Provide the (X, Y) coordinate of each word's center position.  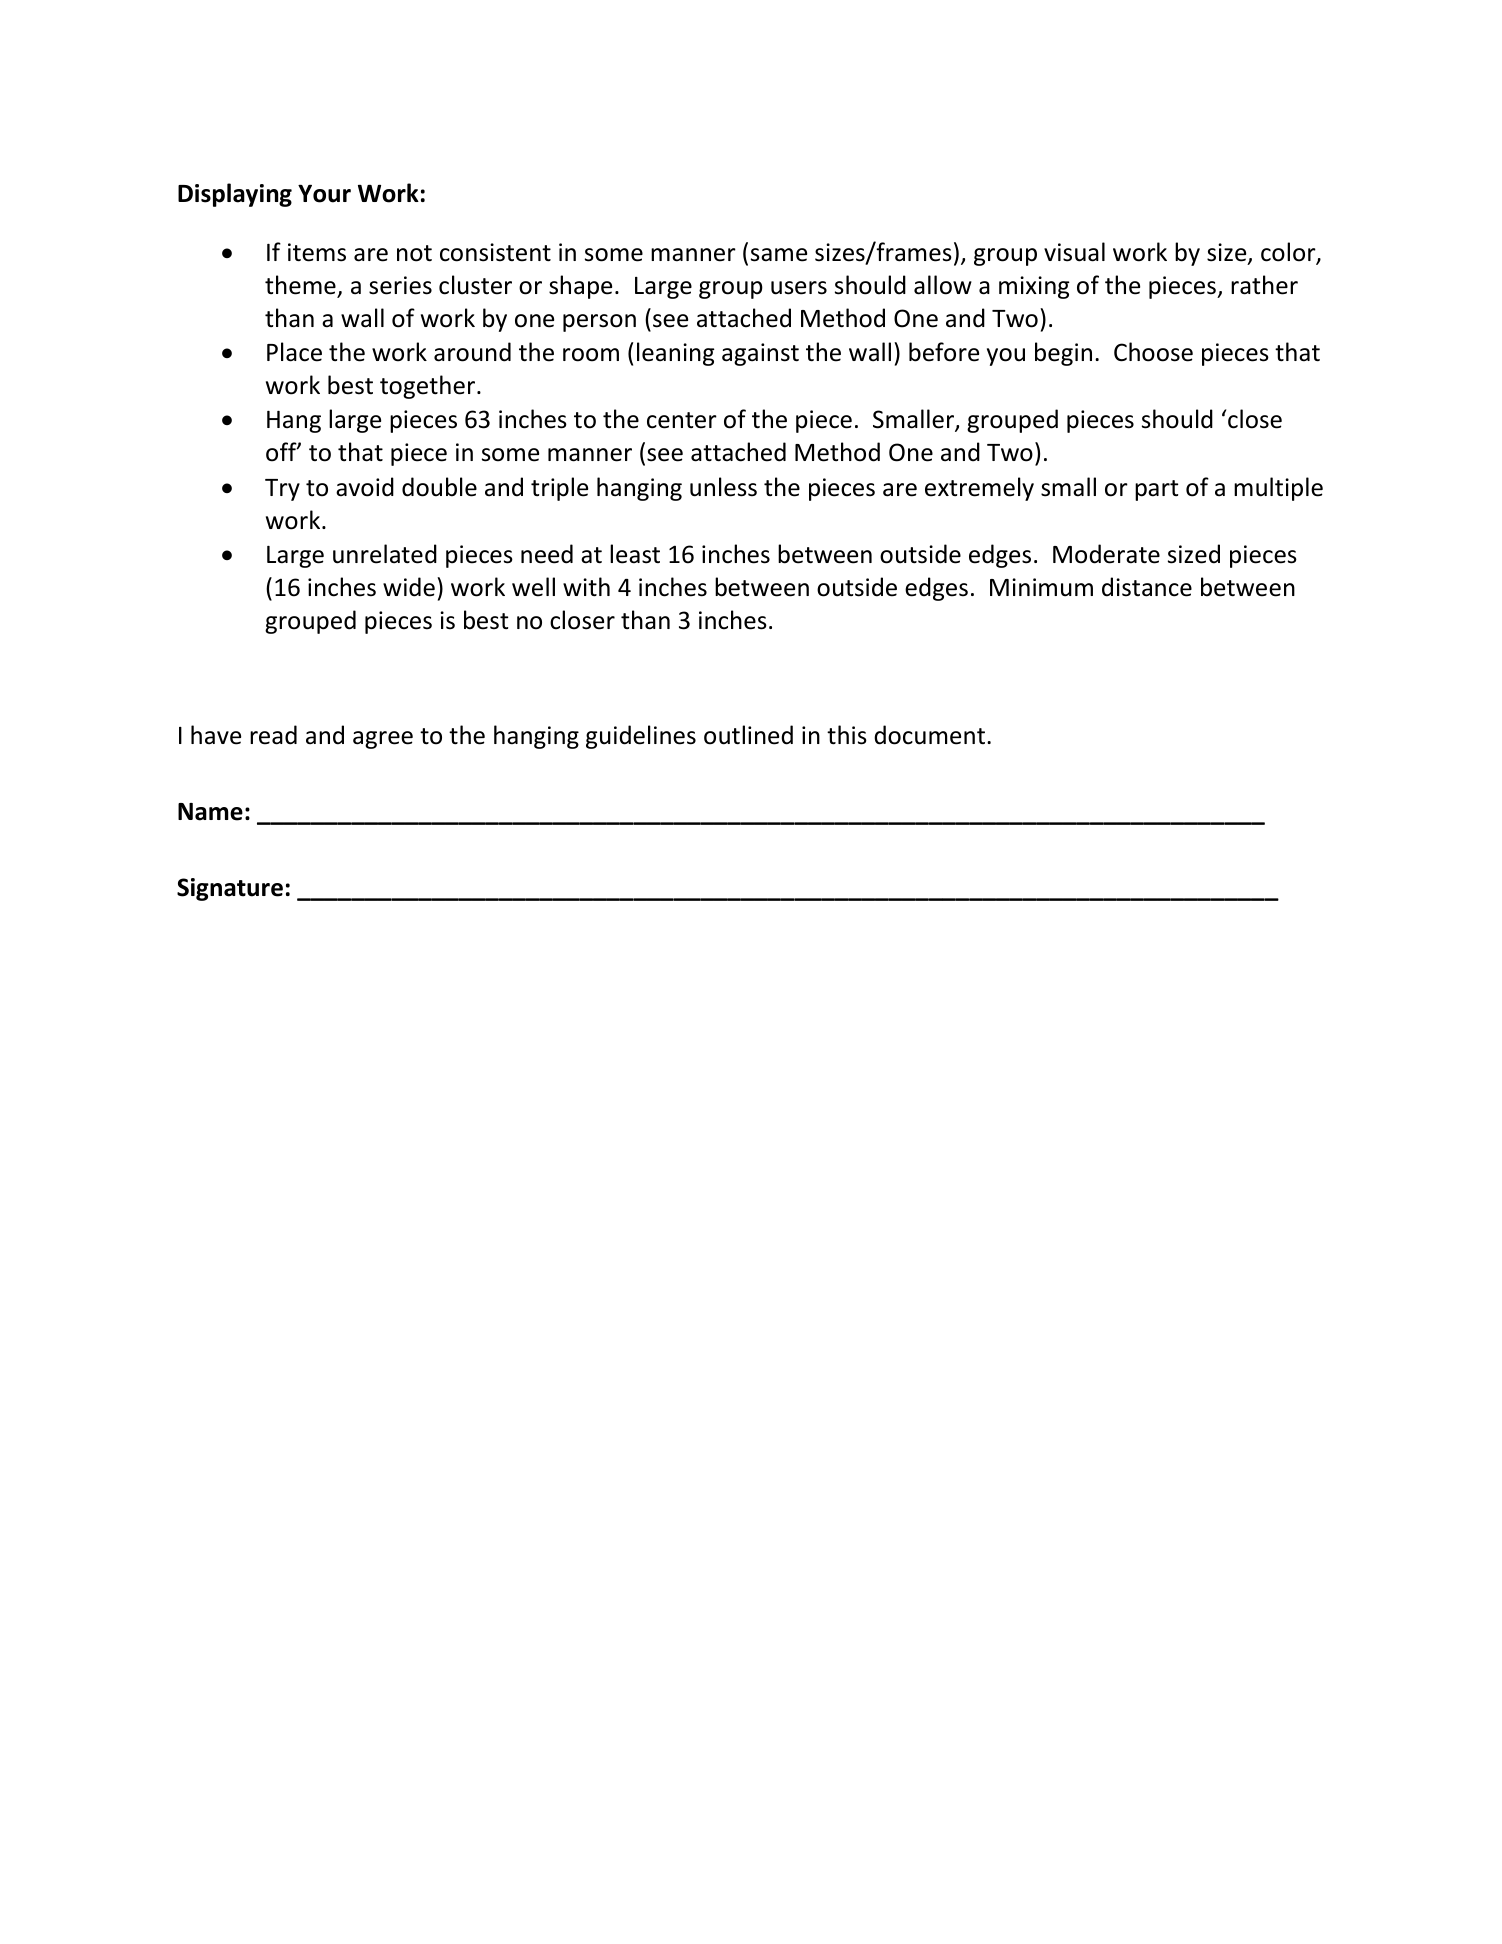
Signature (230, 889)
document (929, 735)
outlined (748, 735)
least (635, 554)
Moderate (1106, 554)
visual (1074, 252)
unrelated (385, 554)
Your (324, 193)
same (779, 255)
